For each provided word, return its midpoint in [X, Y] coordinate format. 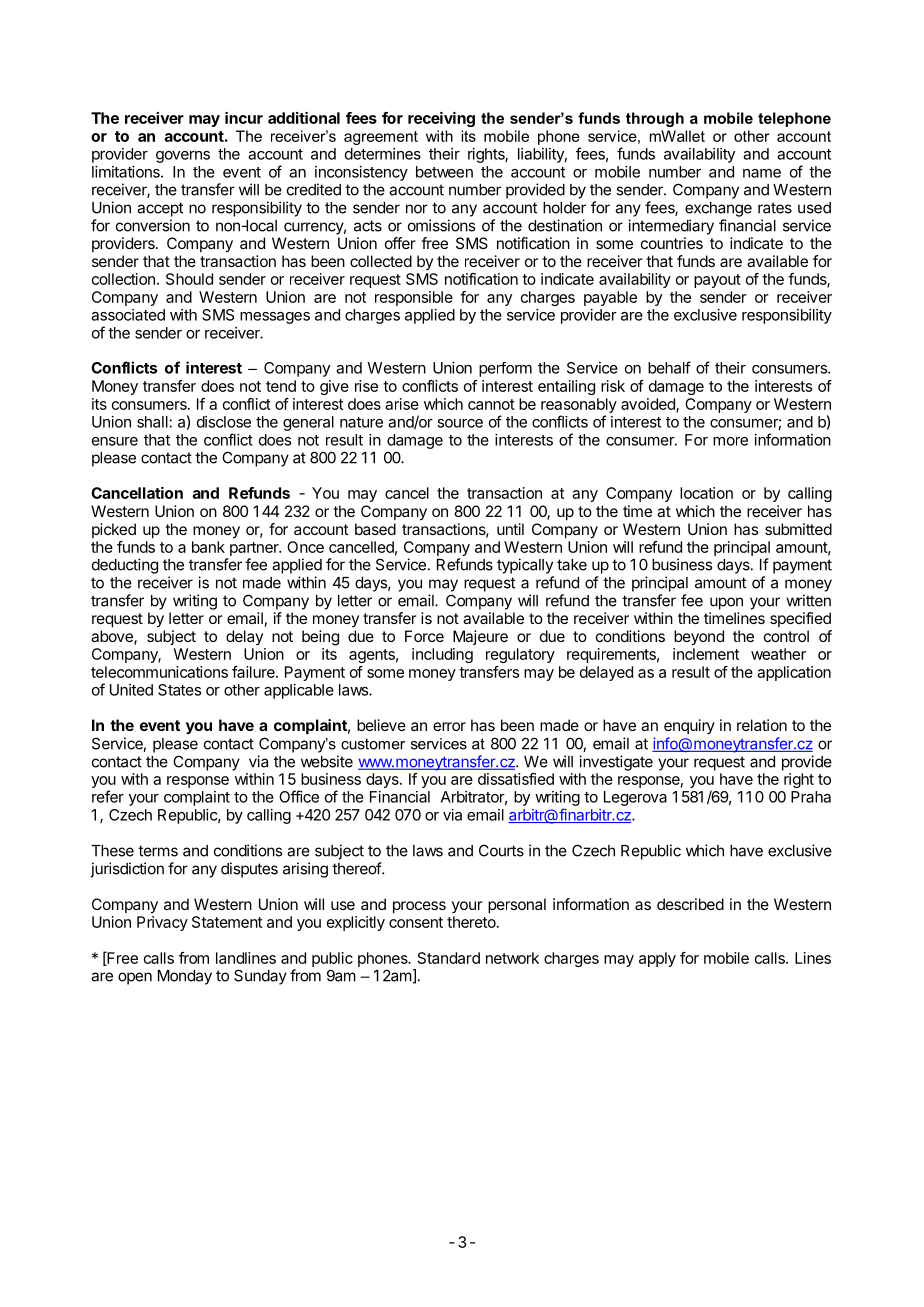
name [762, 173]
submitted [798, 529]
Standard [449, 958]
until [510, 529]
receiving [441, 119]
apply [657, 959]
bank [208, 547]
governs [183, 157]
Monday [185, 977]
